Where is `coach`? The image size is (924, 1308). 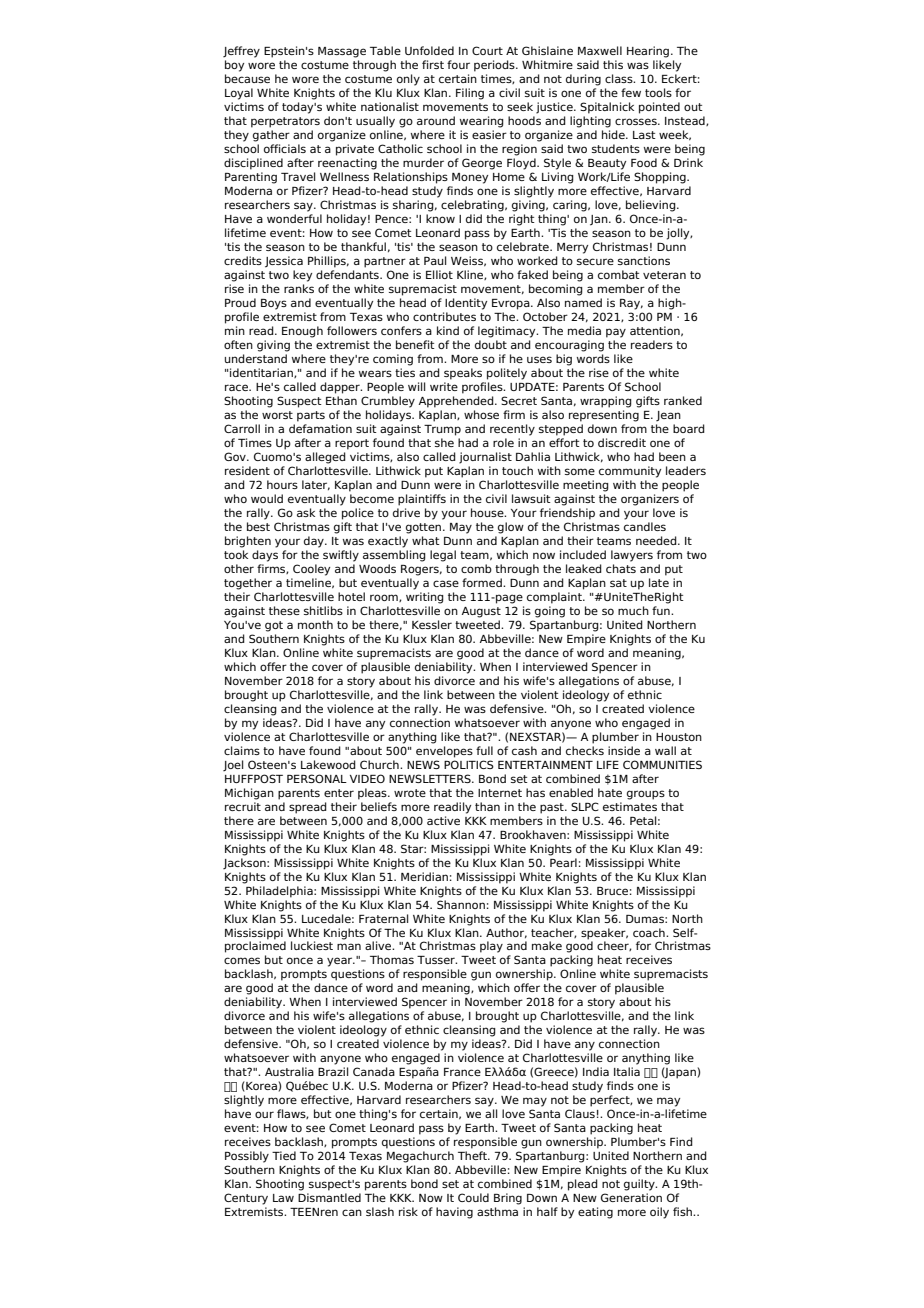 coach is located at coordinates (650, 932).
